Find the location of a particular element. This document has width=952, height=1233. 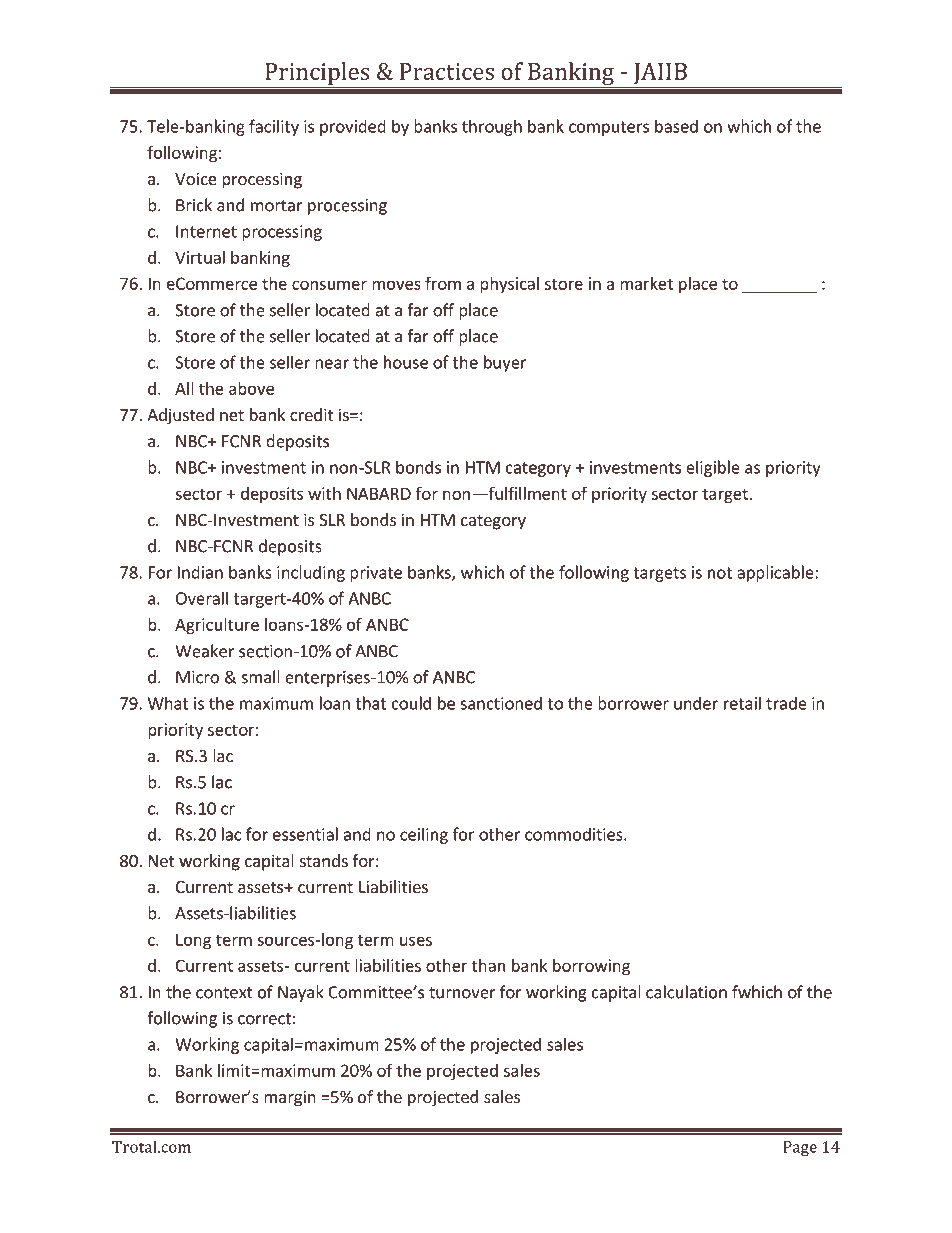

ceiling is located at coordinates (424, 835).
